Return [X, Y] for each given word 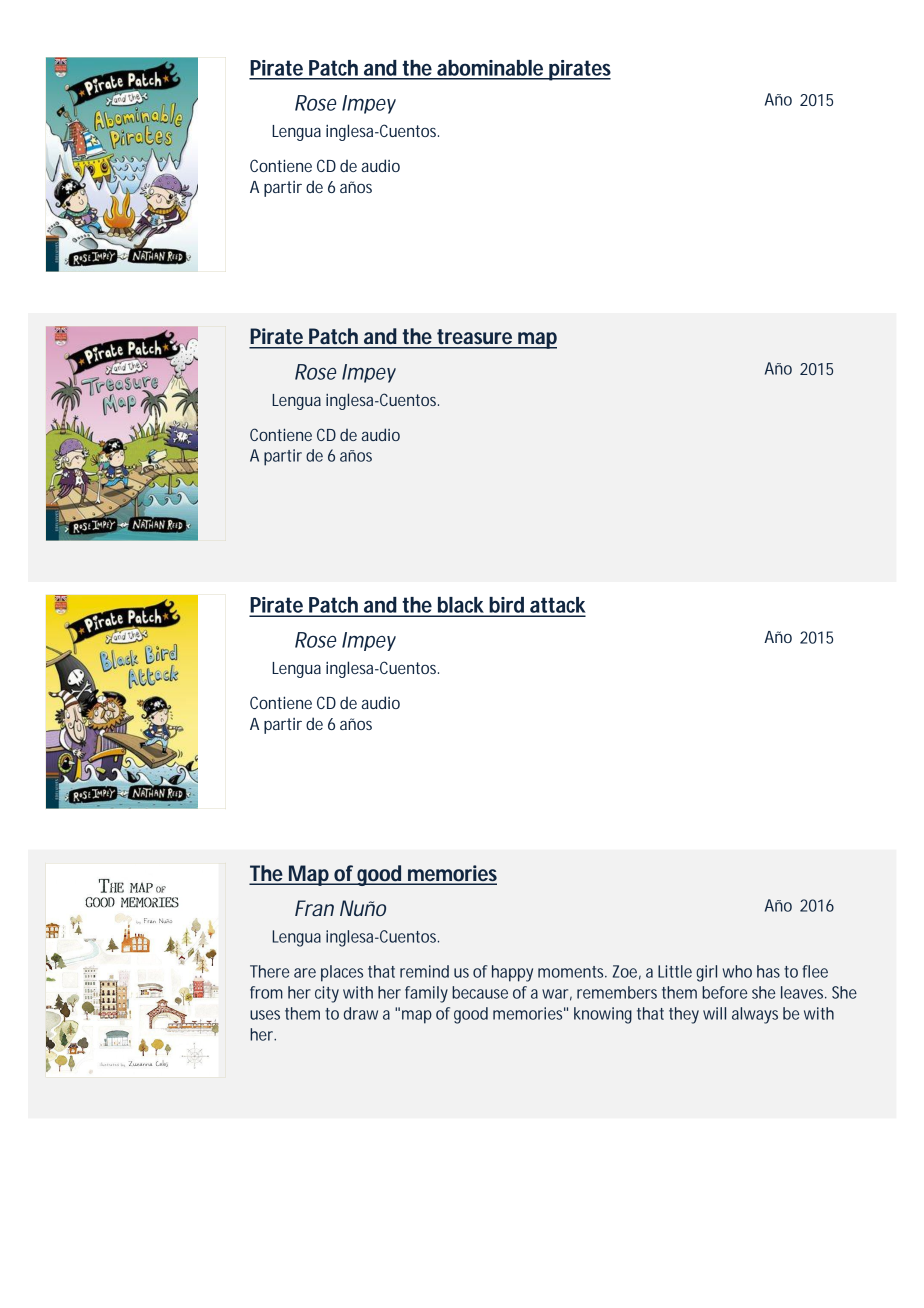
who [737, 971]
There [269, 971]
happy [512, 973]
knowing [603, 1015]
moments [572, 972]
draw [361, 1013]
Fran [314, 908]
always [755, 1015]
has [768, 971]
